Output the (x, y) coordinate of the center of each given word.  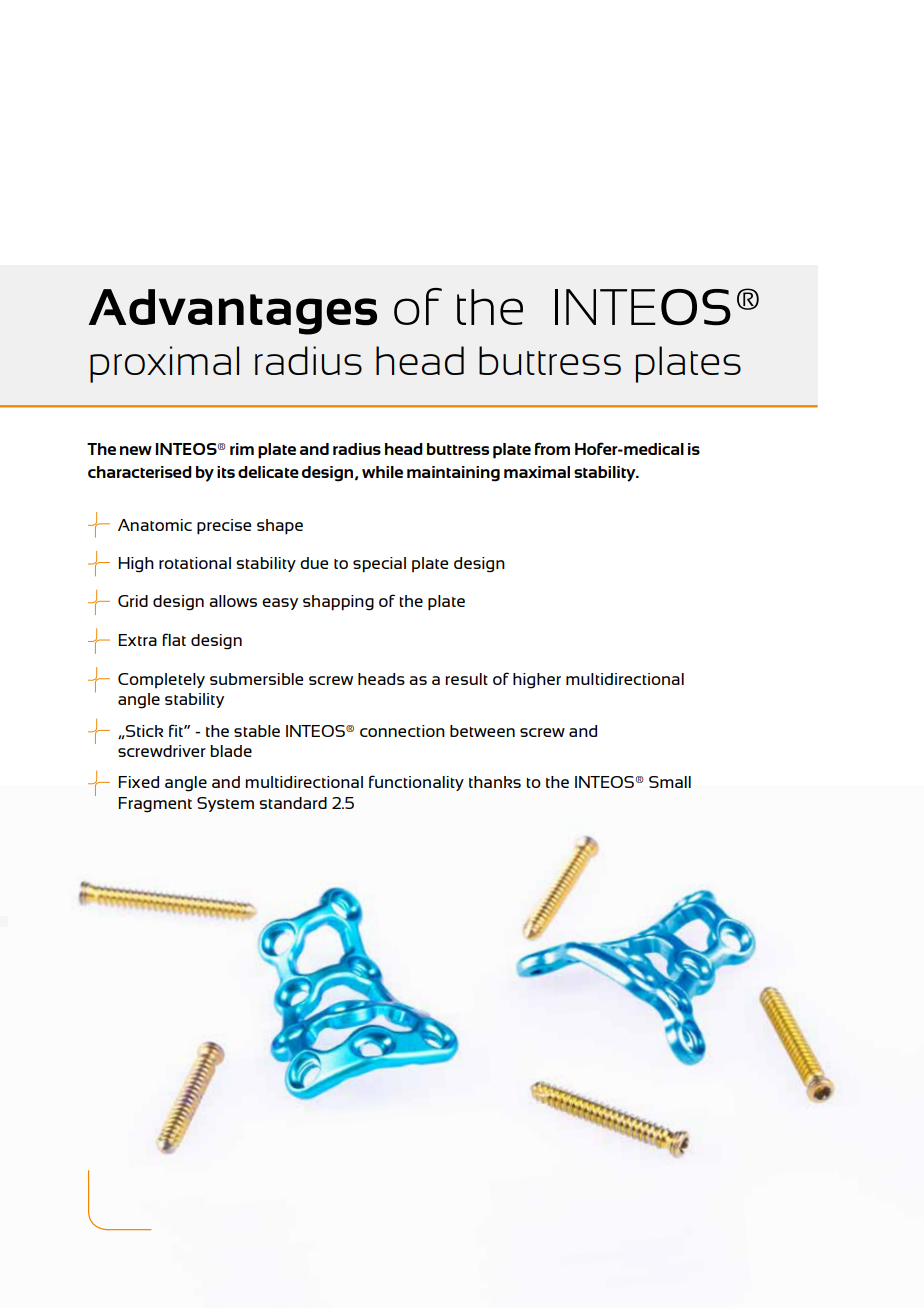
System (225, 804)
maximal (537, 472)
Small (670, 782)
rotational (195, 563)
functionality (416, 783)
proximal (164, 364)
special (379, 565)
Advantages (233, 312)
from (552, 448)
